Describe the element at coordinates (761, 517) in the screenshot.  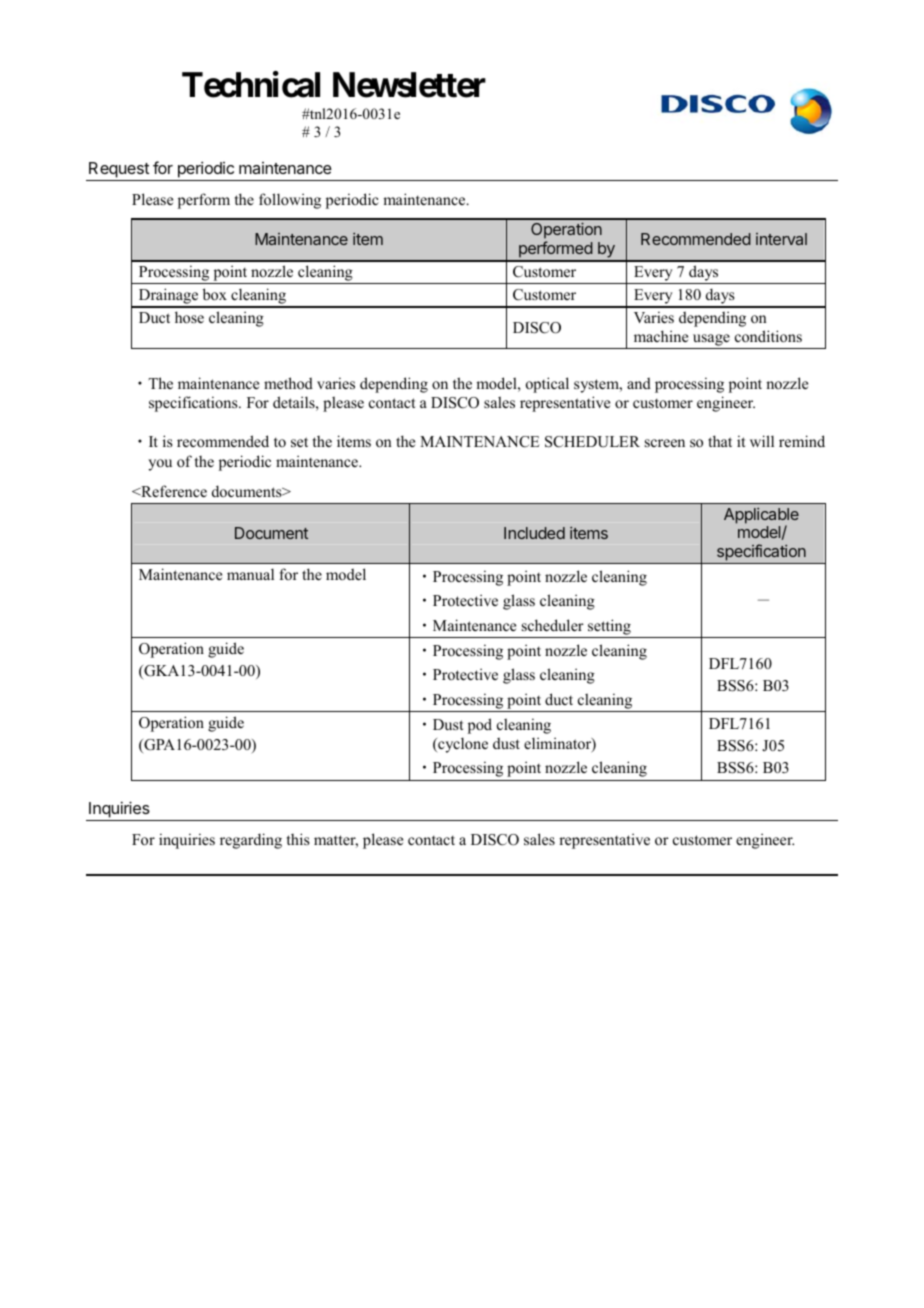
I see `Applicable` at that location.
